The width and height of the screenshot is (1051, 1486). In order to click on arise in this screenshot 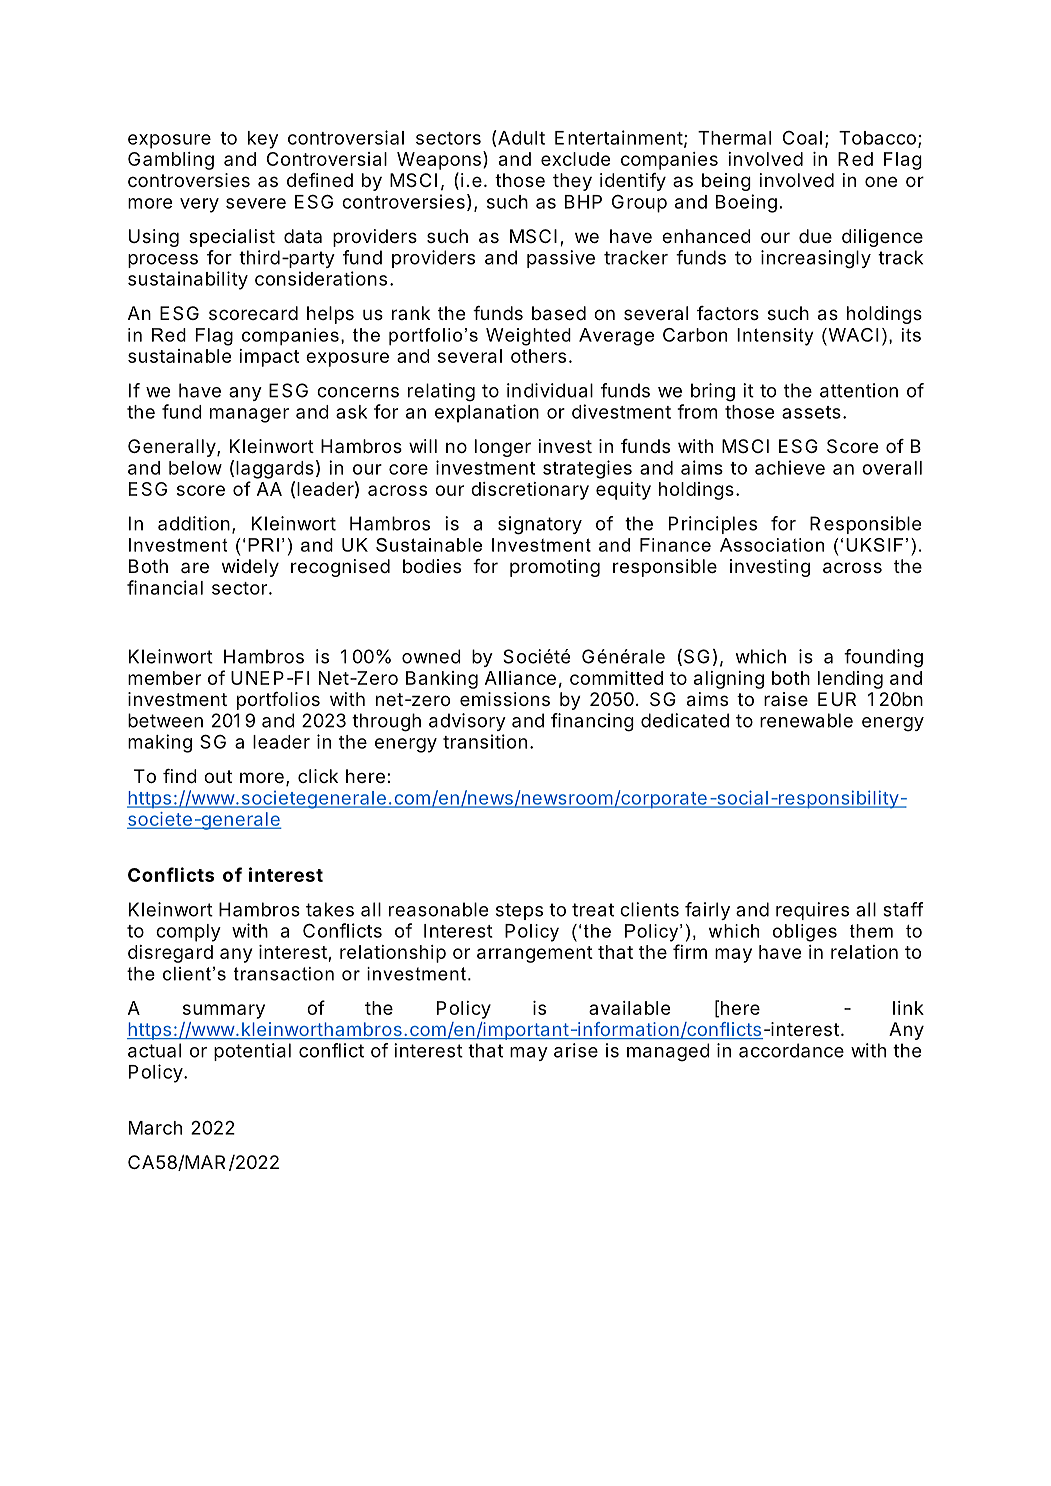, I will do `click(576, 1050)`.
